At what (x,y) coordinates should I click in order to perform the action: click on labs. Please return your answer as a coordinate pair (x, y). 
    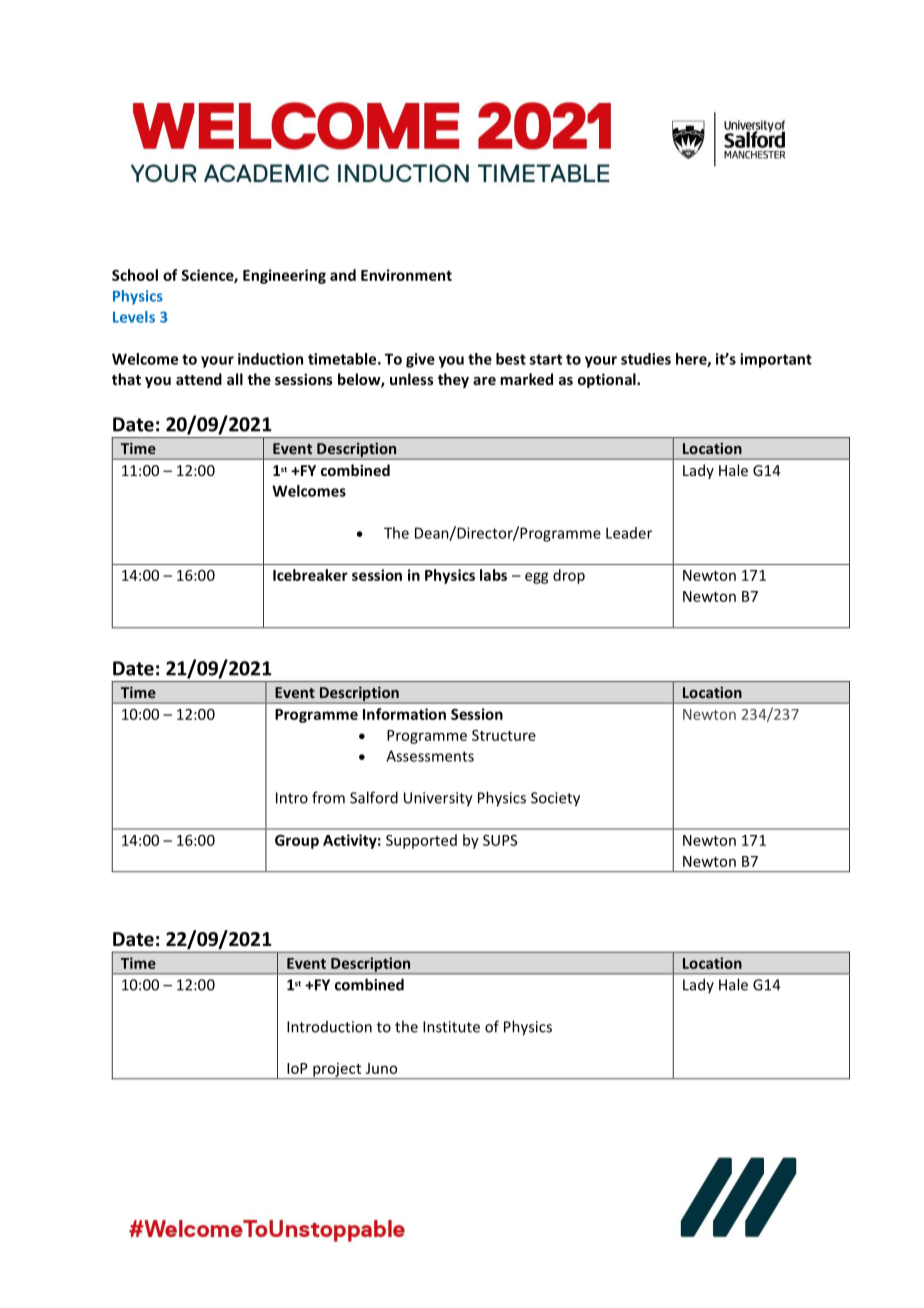
    Looking at the image, I should click on (493, 575).
